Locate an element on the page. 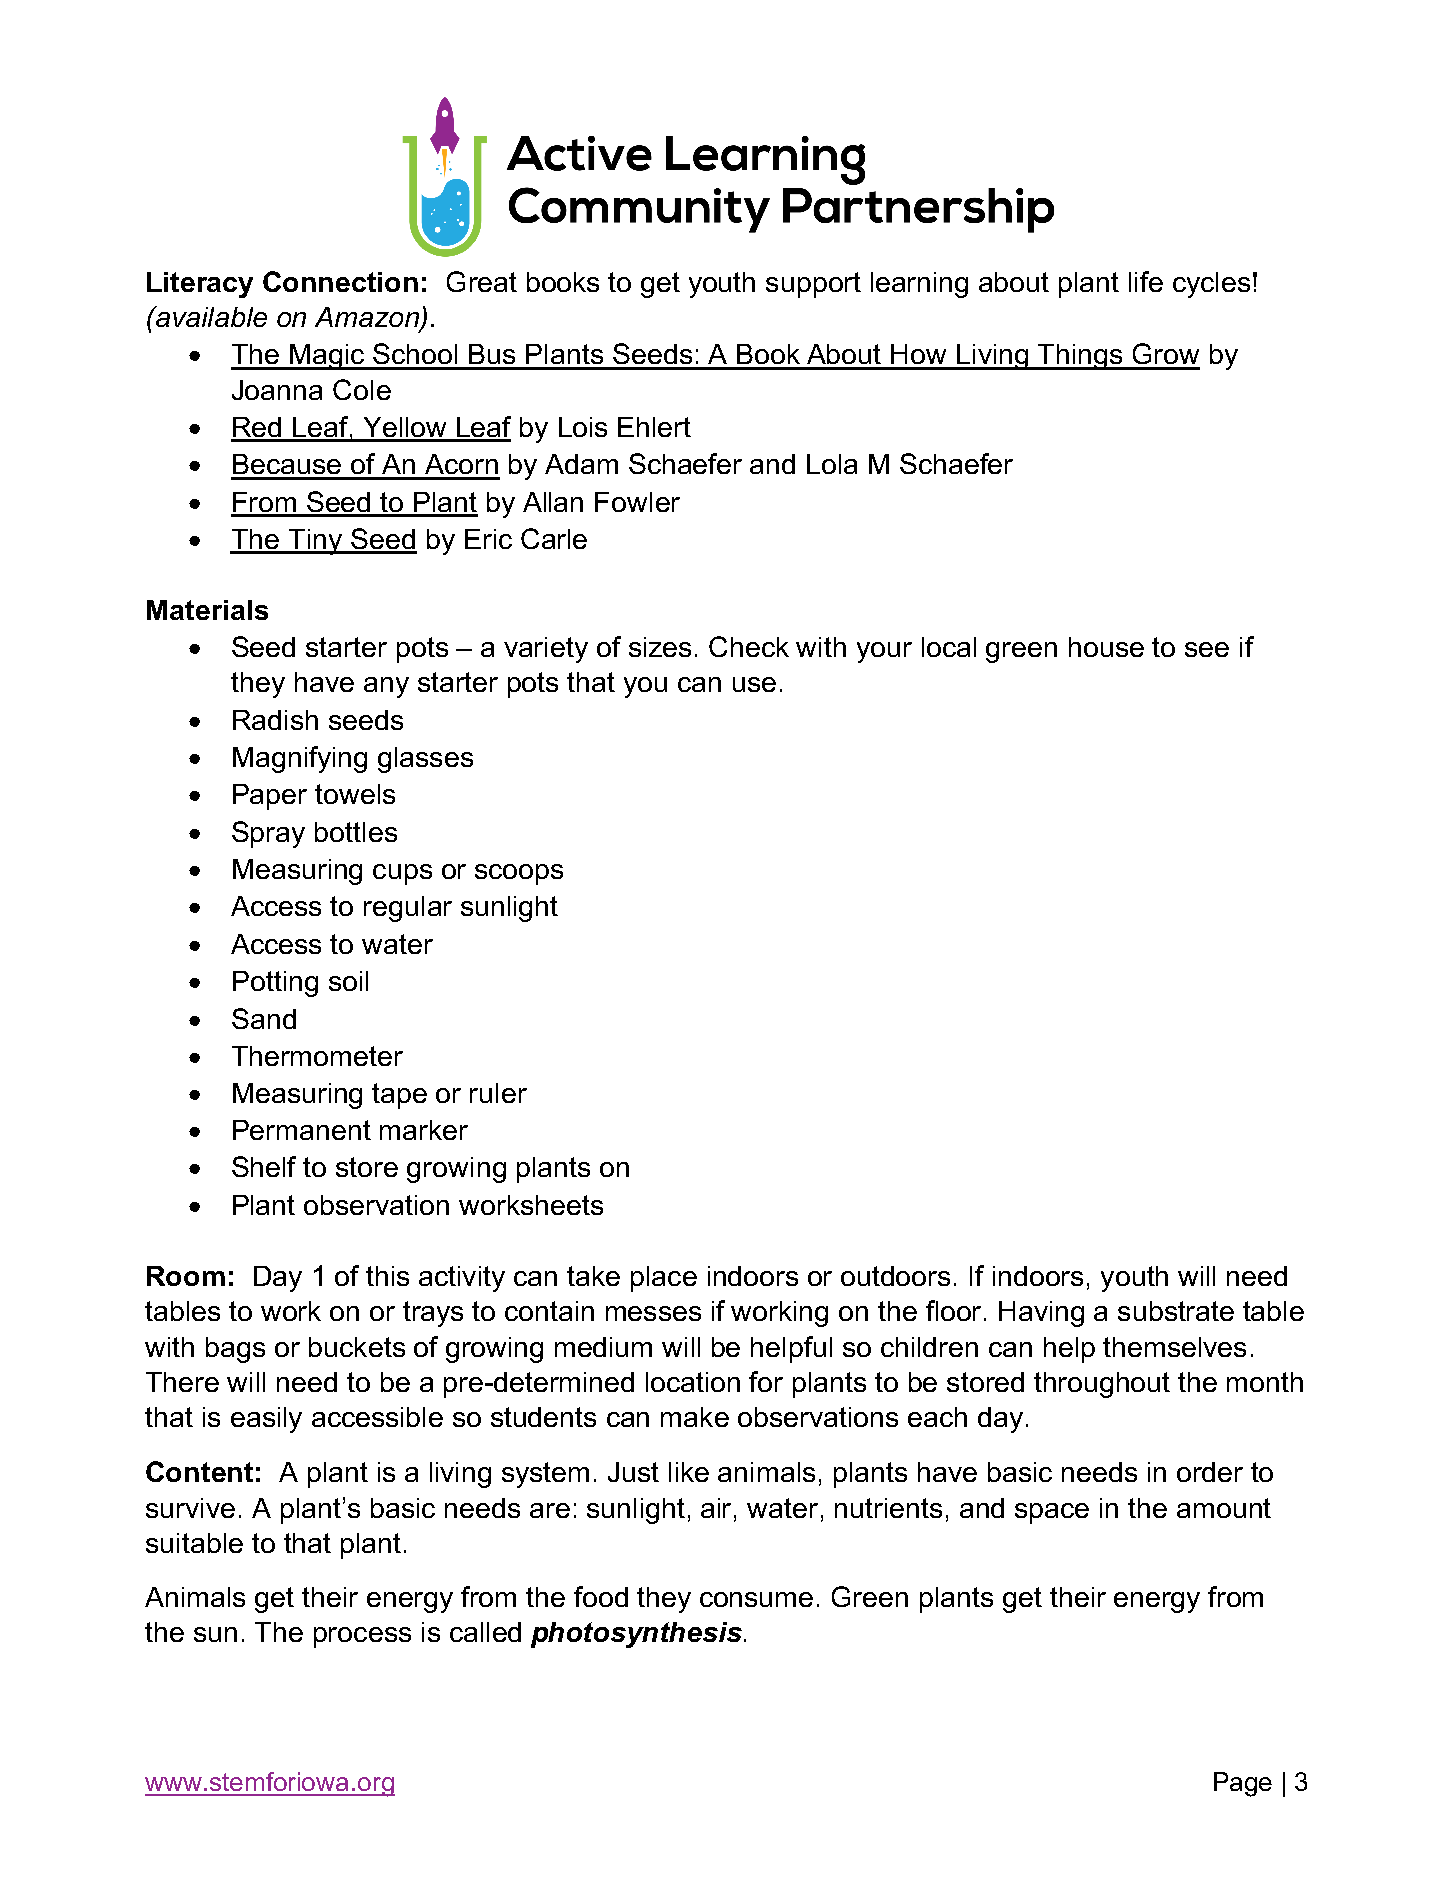 The height and width of the image is (1883, 1455). process is located at coordinates (362, 1637).
